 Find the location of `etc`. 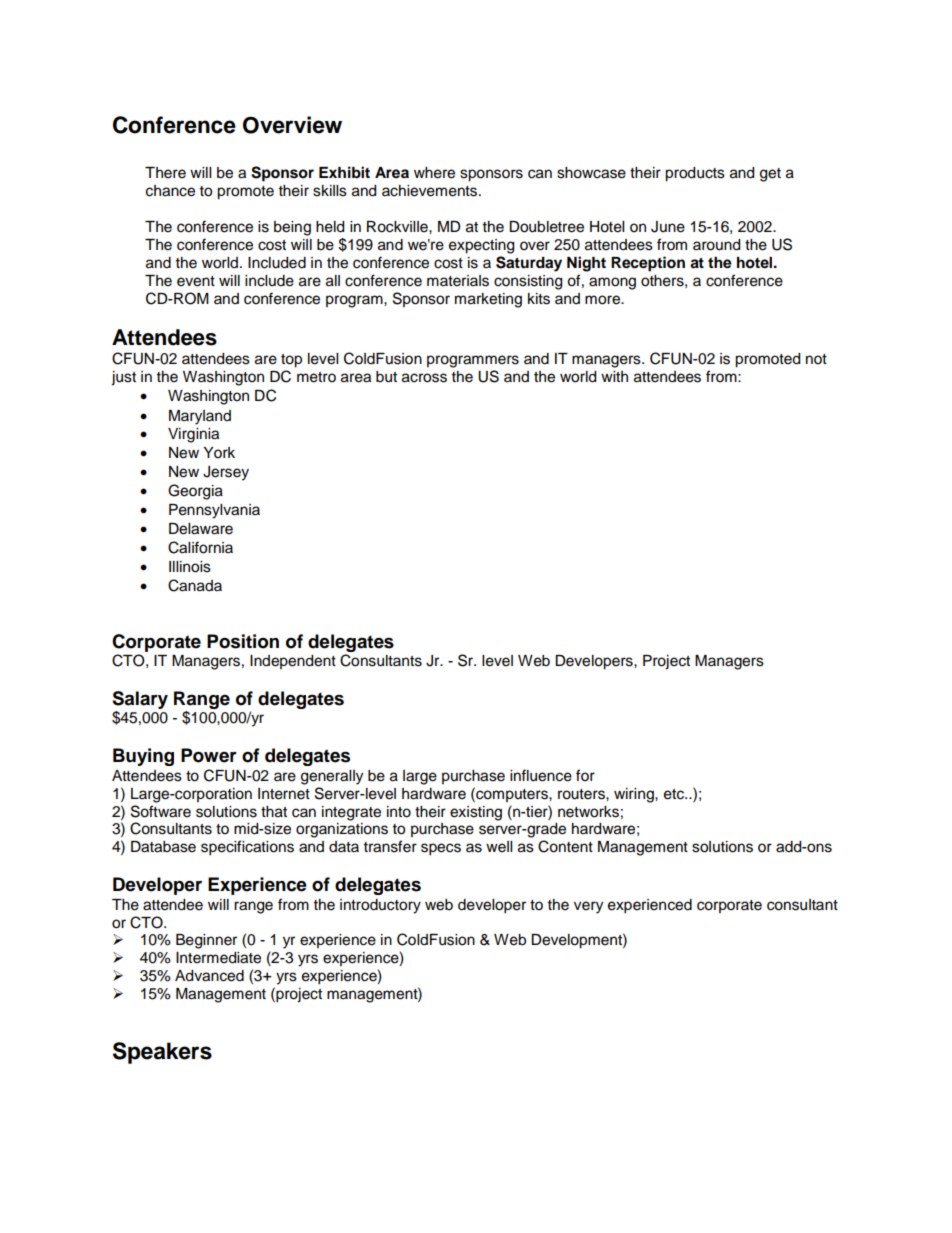

etc is located at coordinates (675, 794).
